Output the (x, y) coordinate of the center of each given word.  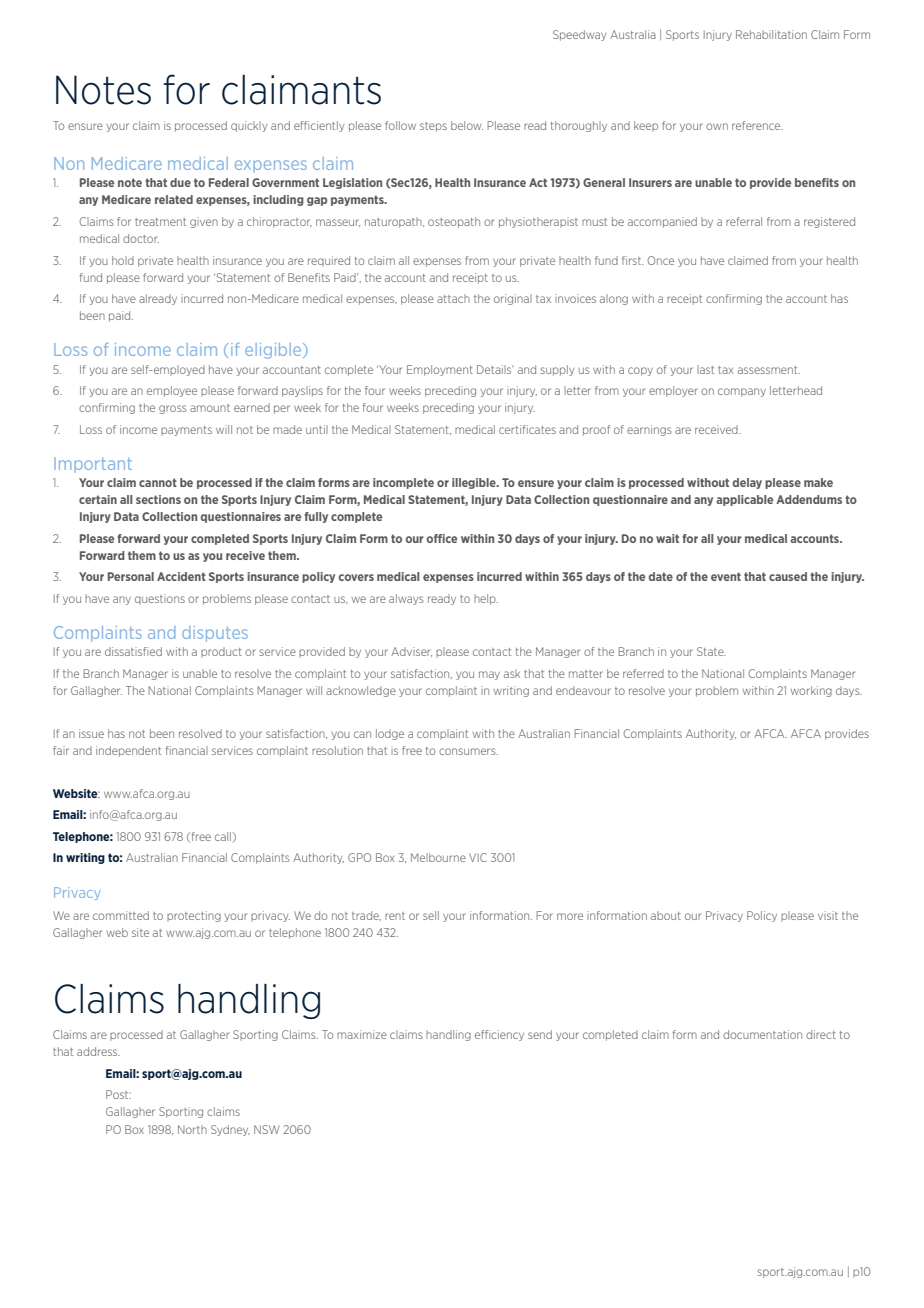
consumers (468, 751)
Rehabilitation (771, 34)
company (742, 392)
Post (118, 1094)
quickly (249, 126)
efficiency (499, 1035)
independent (128, 751)
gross (173, 409)
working (811, 691)
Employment (440, 370)
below (467, 125)
